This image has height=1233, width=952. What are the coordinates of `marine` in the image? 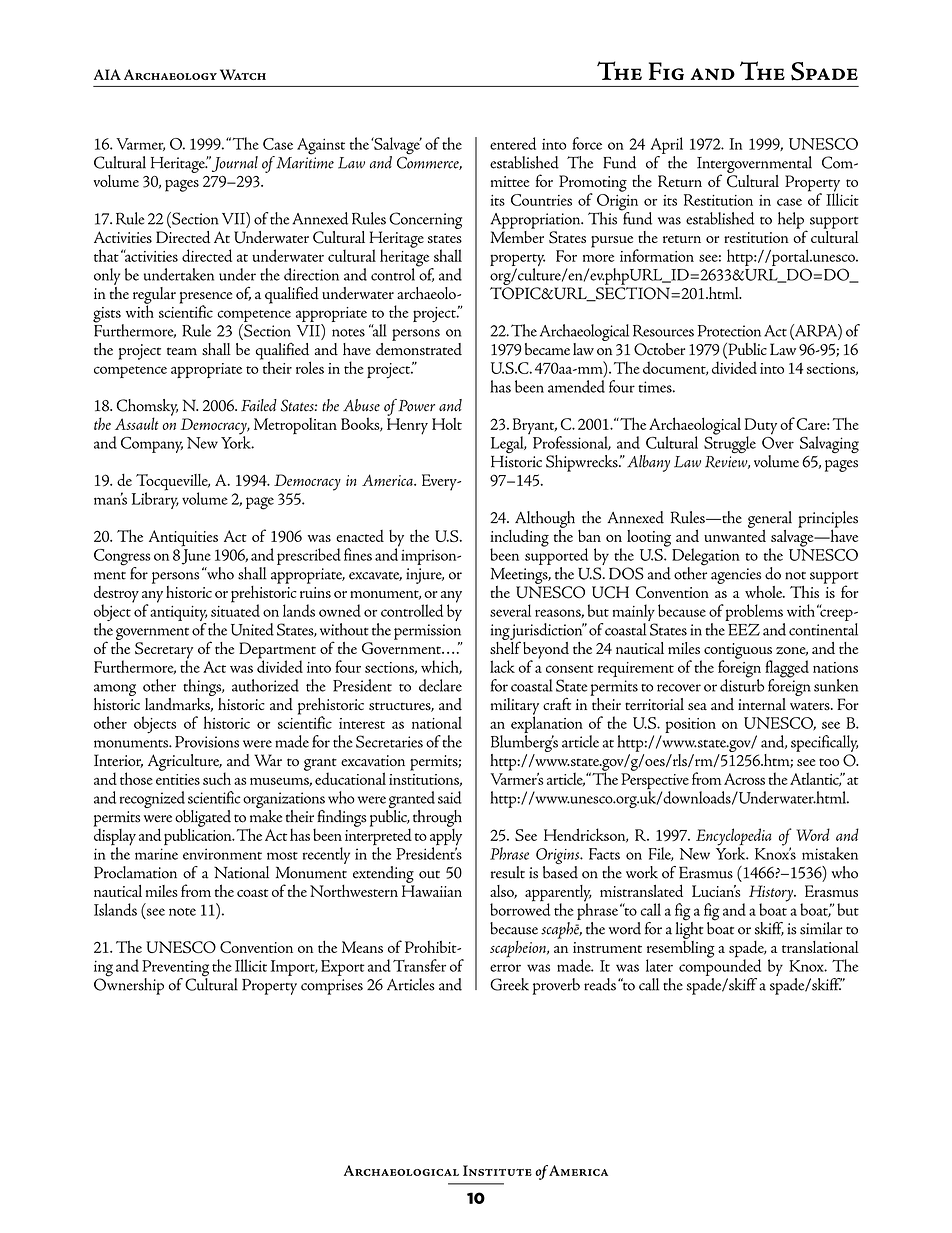 It's located at (156, 854).
